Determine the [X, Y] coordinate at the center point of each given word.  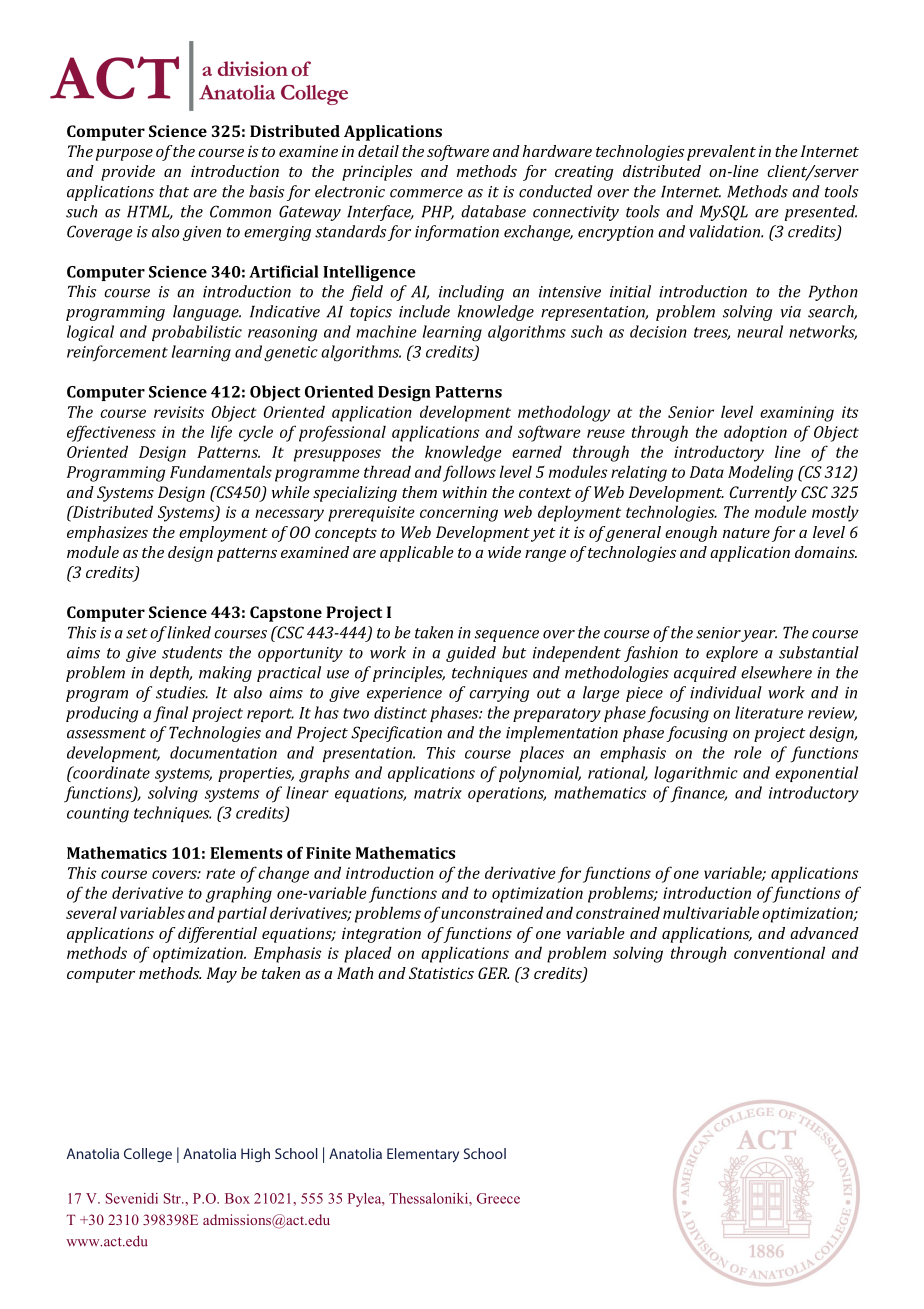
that [174, 191]
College [148, 1155]
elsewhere [776, 672]
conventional [779, 952]
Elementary [423, 1155]
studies [182, 692]
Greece [498, 1198]
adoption [755, 433]
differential [217, 935]
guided [471, 654]
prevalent [721, 153]
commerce [426, 193]
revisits [179, 412]
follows [469, 473]
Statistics [441, 973]
